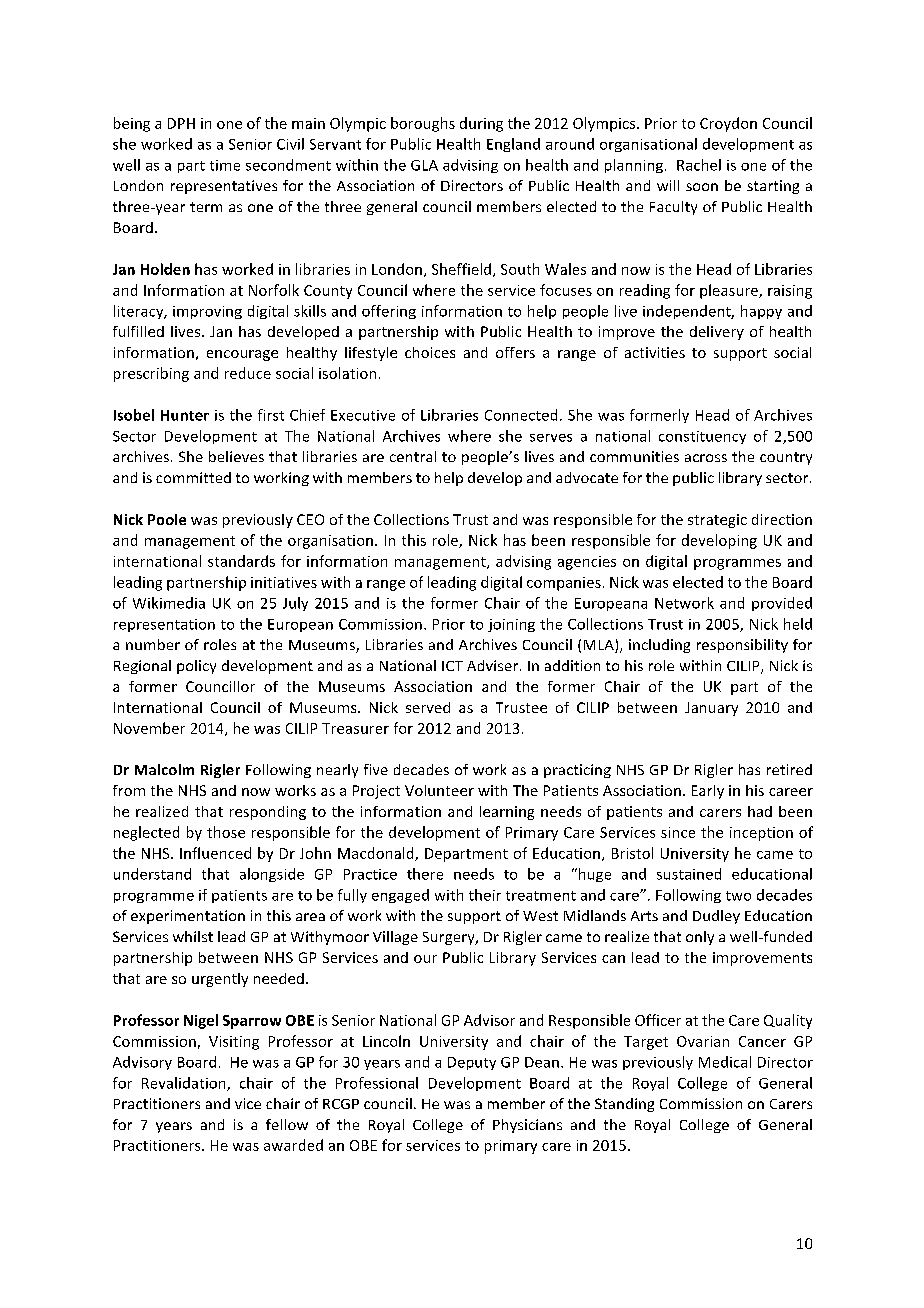 This screenshot has height=1308, width=924. What do you see at coordinates (225, 165) in the screenshot?
I see `time` at bounding box center [225, 165].
